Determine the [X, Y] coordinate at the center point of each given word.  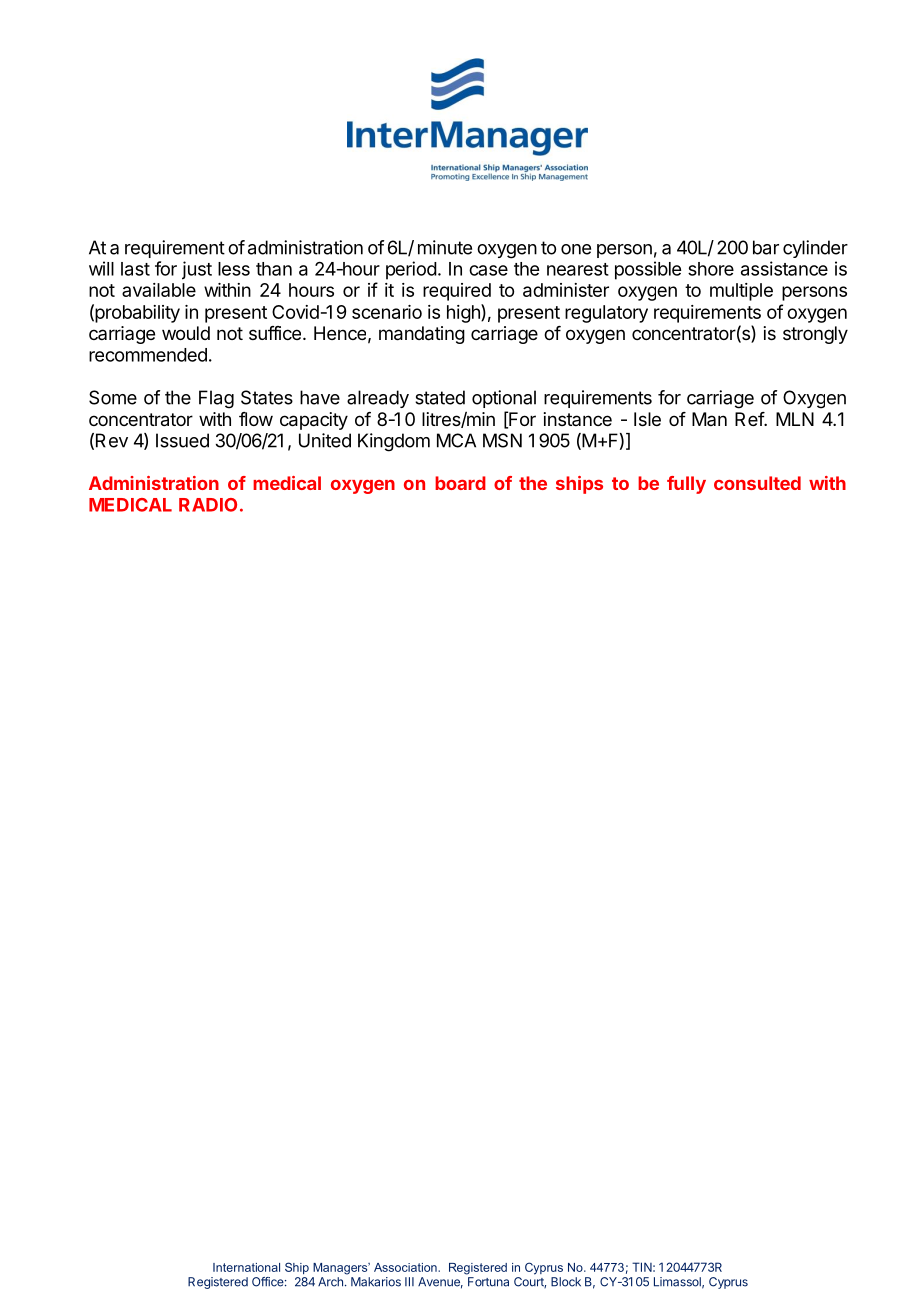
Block [566, 1282]
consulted [757, 483]
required [457, 292]
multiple [741, 292]
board [460, 483]
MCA [456, 440]
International [246, 1267]
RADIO [208, 505]
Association [406, 1267]
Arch [330, 1282]
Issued [182, 440]
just [197, 270]
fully [686, 485]
